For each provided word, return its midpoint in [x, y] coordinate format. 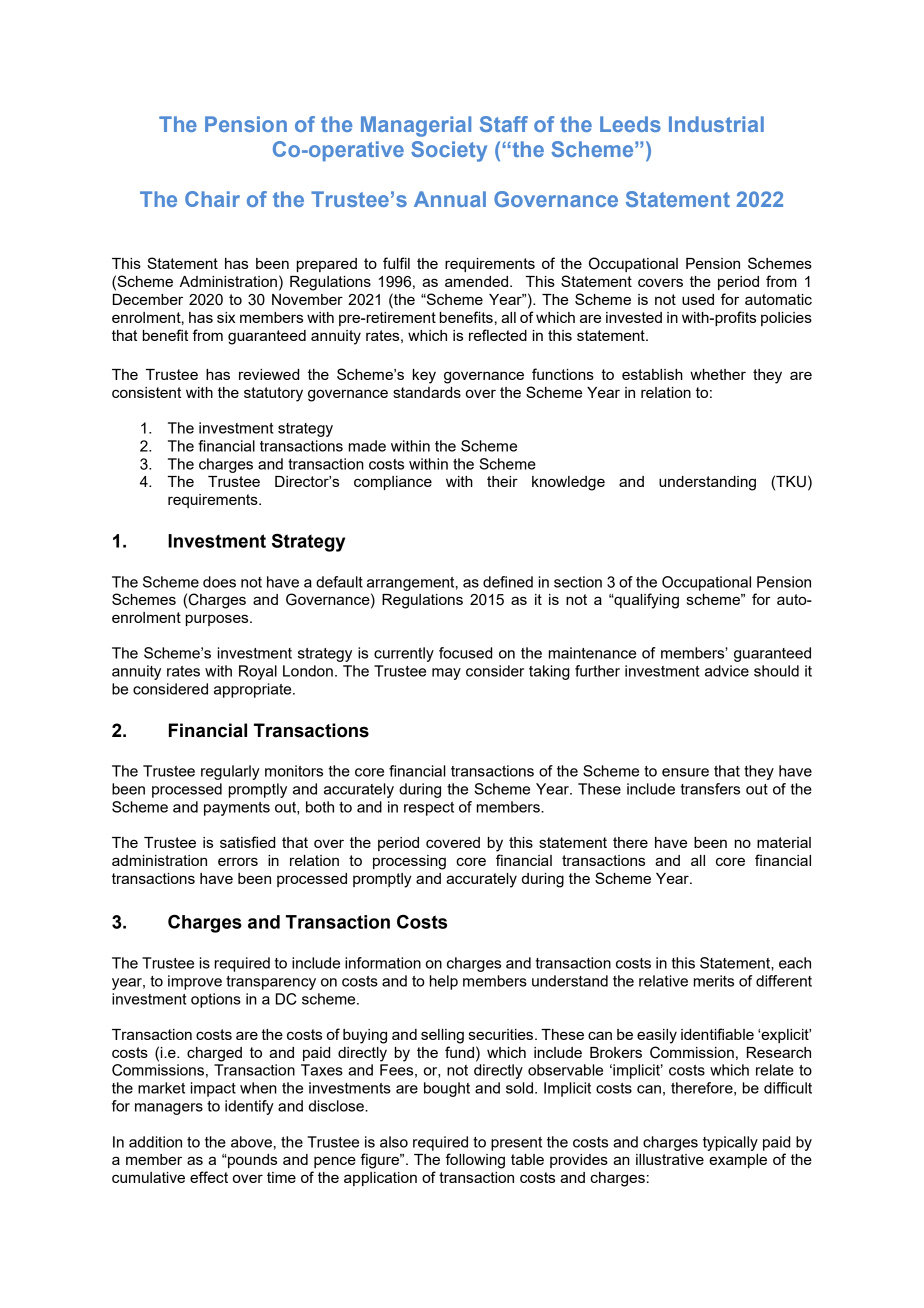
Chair [212, 199]
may [446, 674]
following [475, 1161]
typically [730, 1143]
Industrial [716, 124]
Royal [258, 672]
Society [449, 151]
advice [727, 671]
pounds [251, 1161]
